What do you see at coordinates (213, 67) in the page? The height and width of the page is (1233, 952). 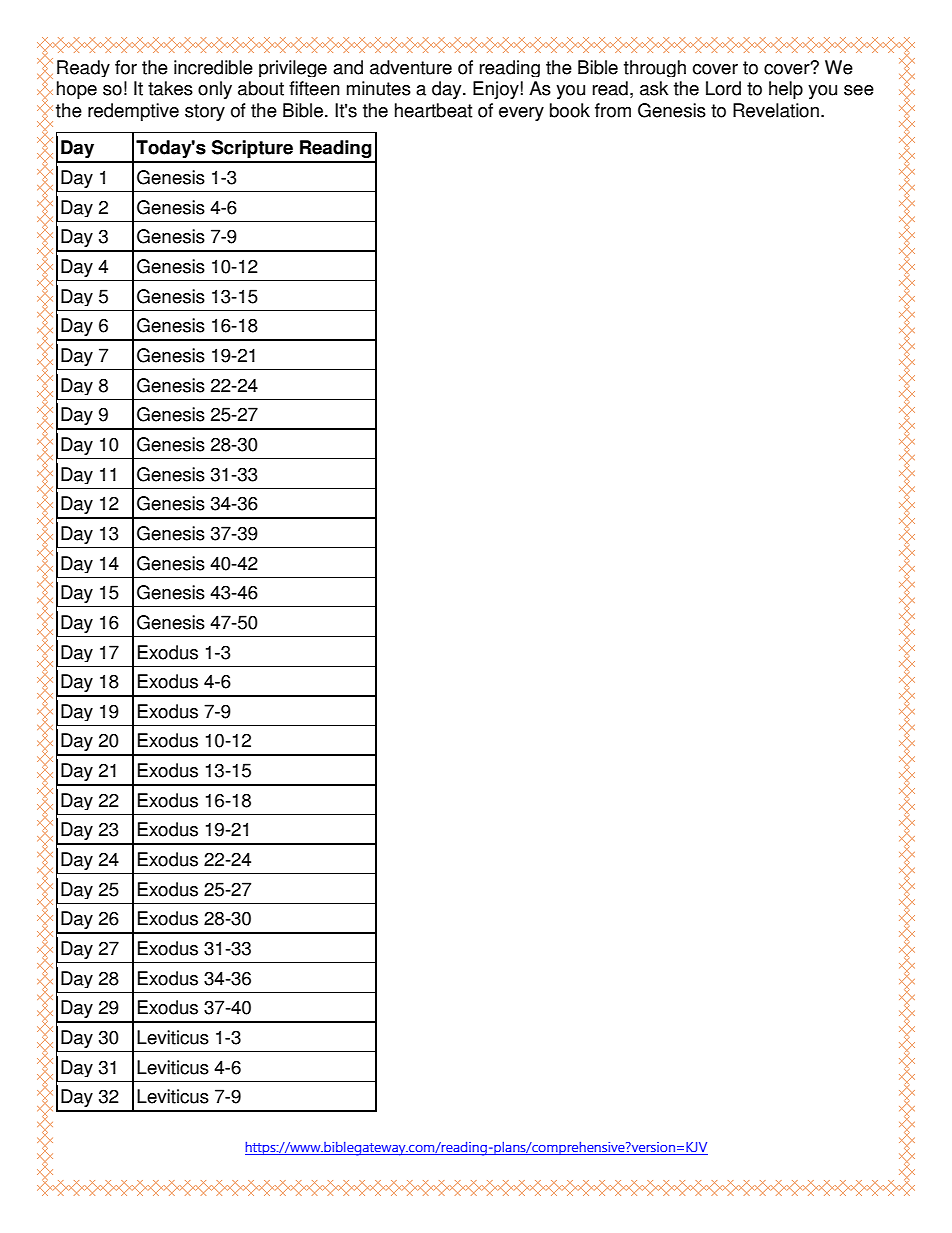 I see `incredible` at bounding box center [213, 67].
